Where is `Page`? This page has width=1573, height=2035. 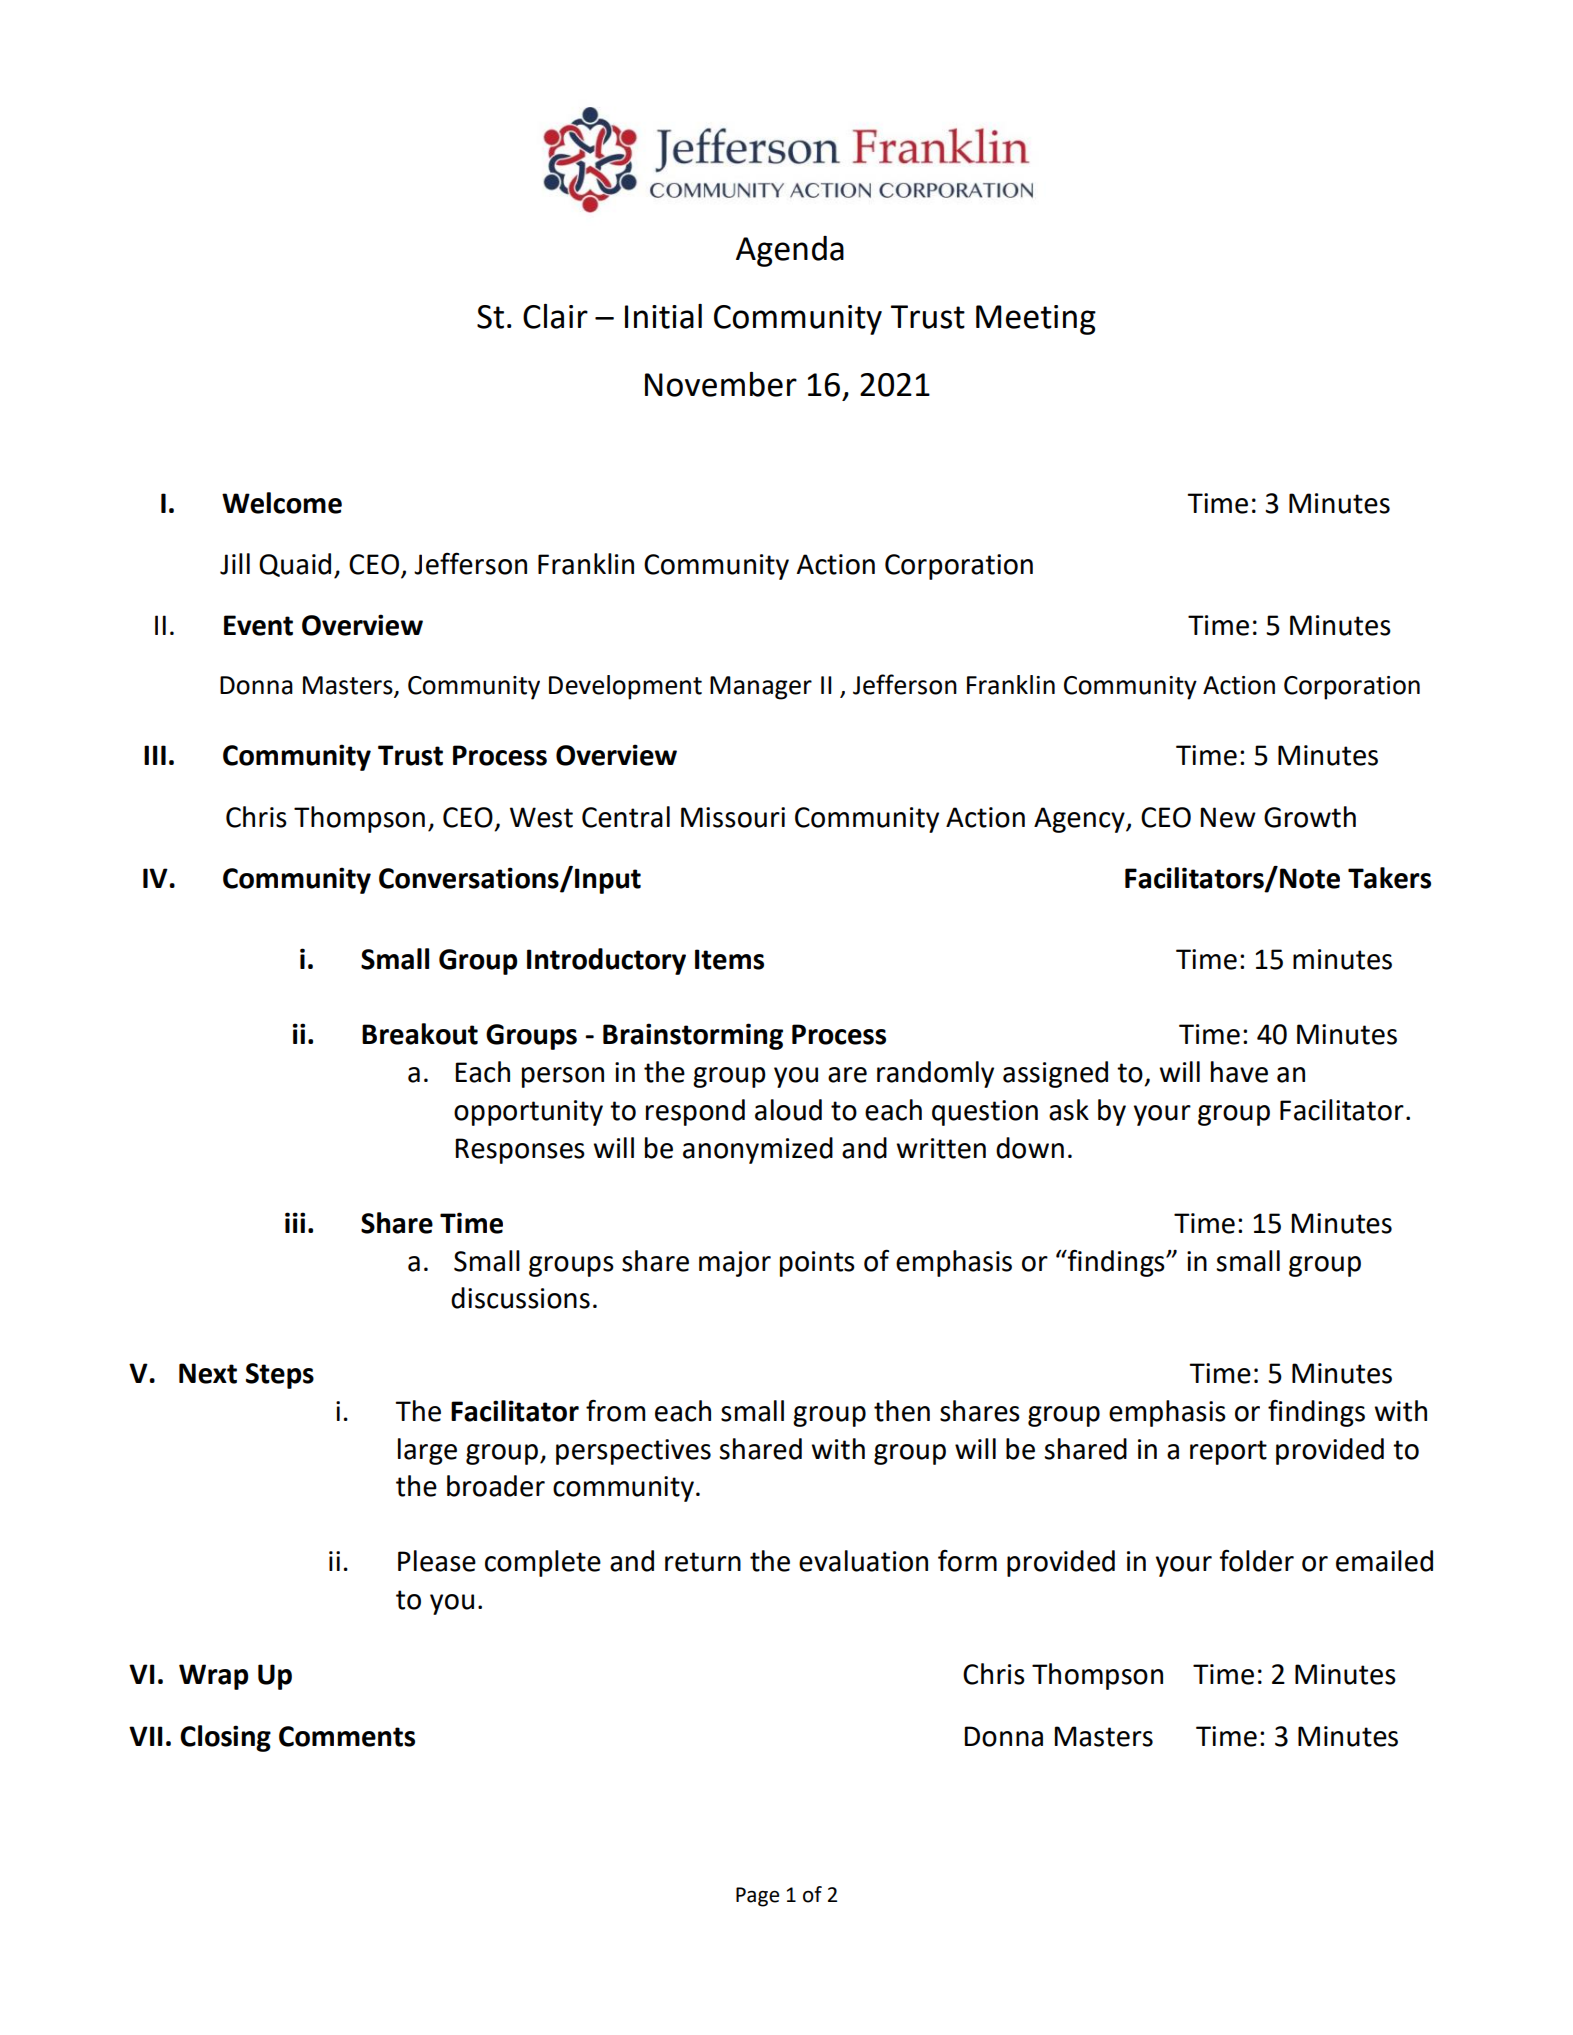
Page is located at coordinates (757, 1897).
